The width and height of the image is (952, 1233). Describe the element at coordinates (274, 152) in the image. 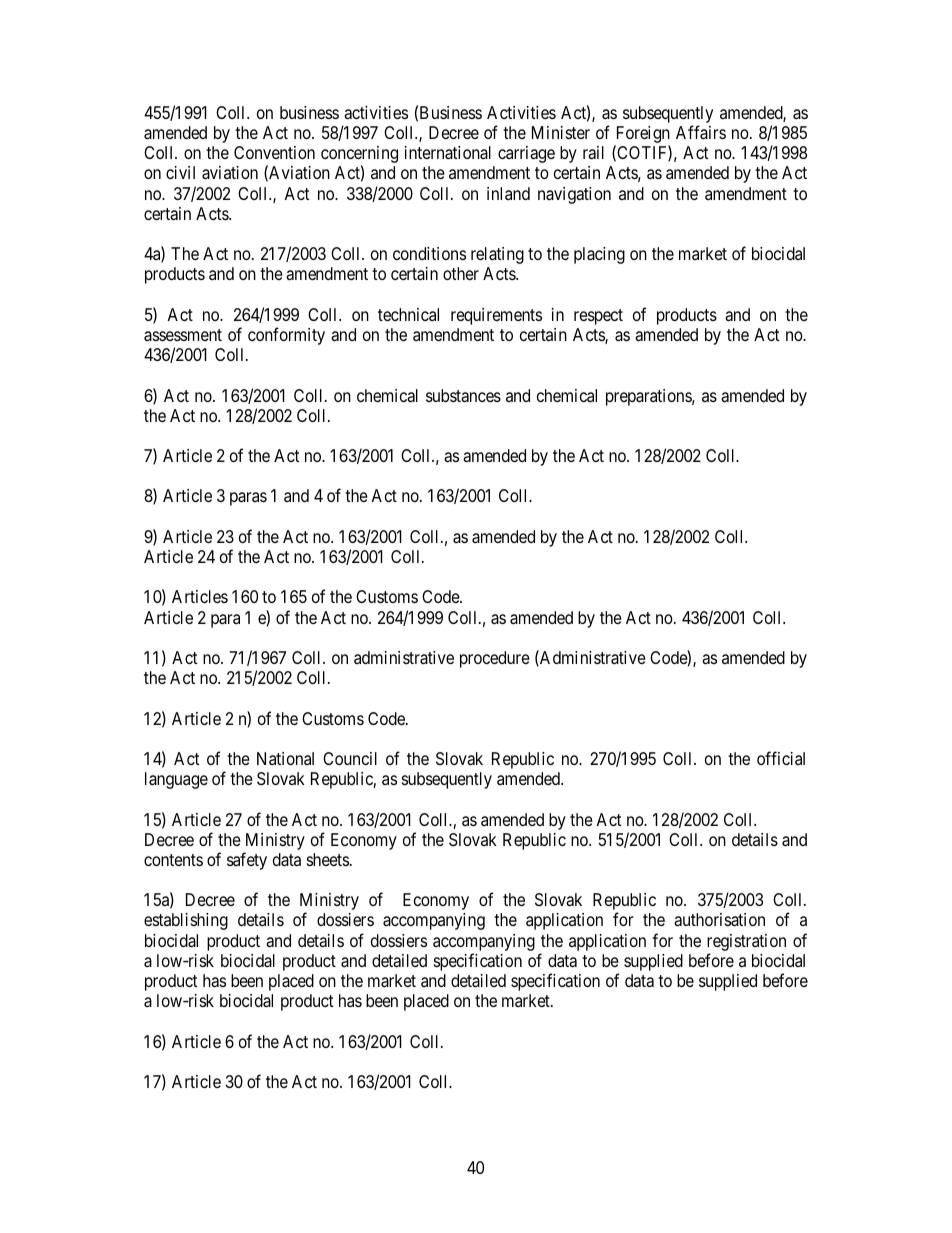

I see `Convention` at that location.
